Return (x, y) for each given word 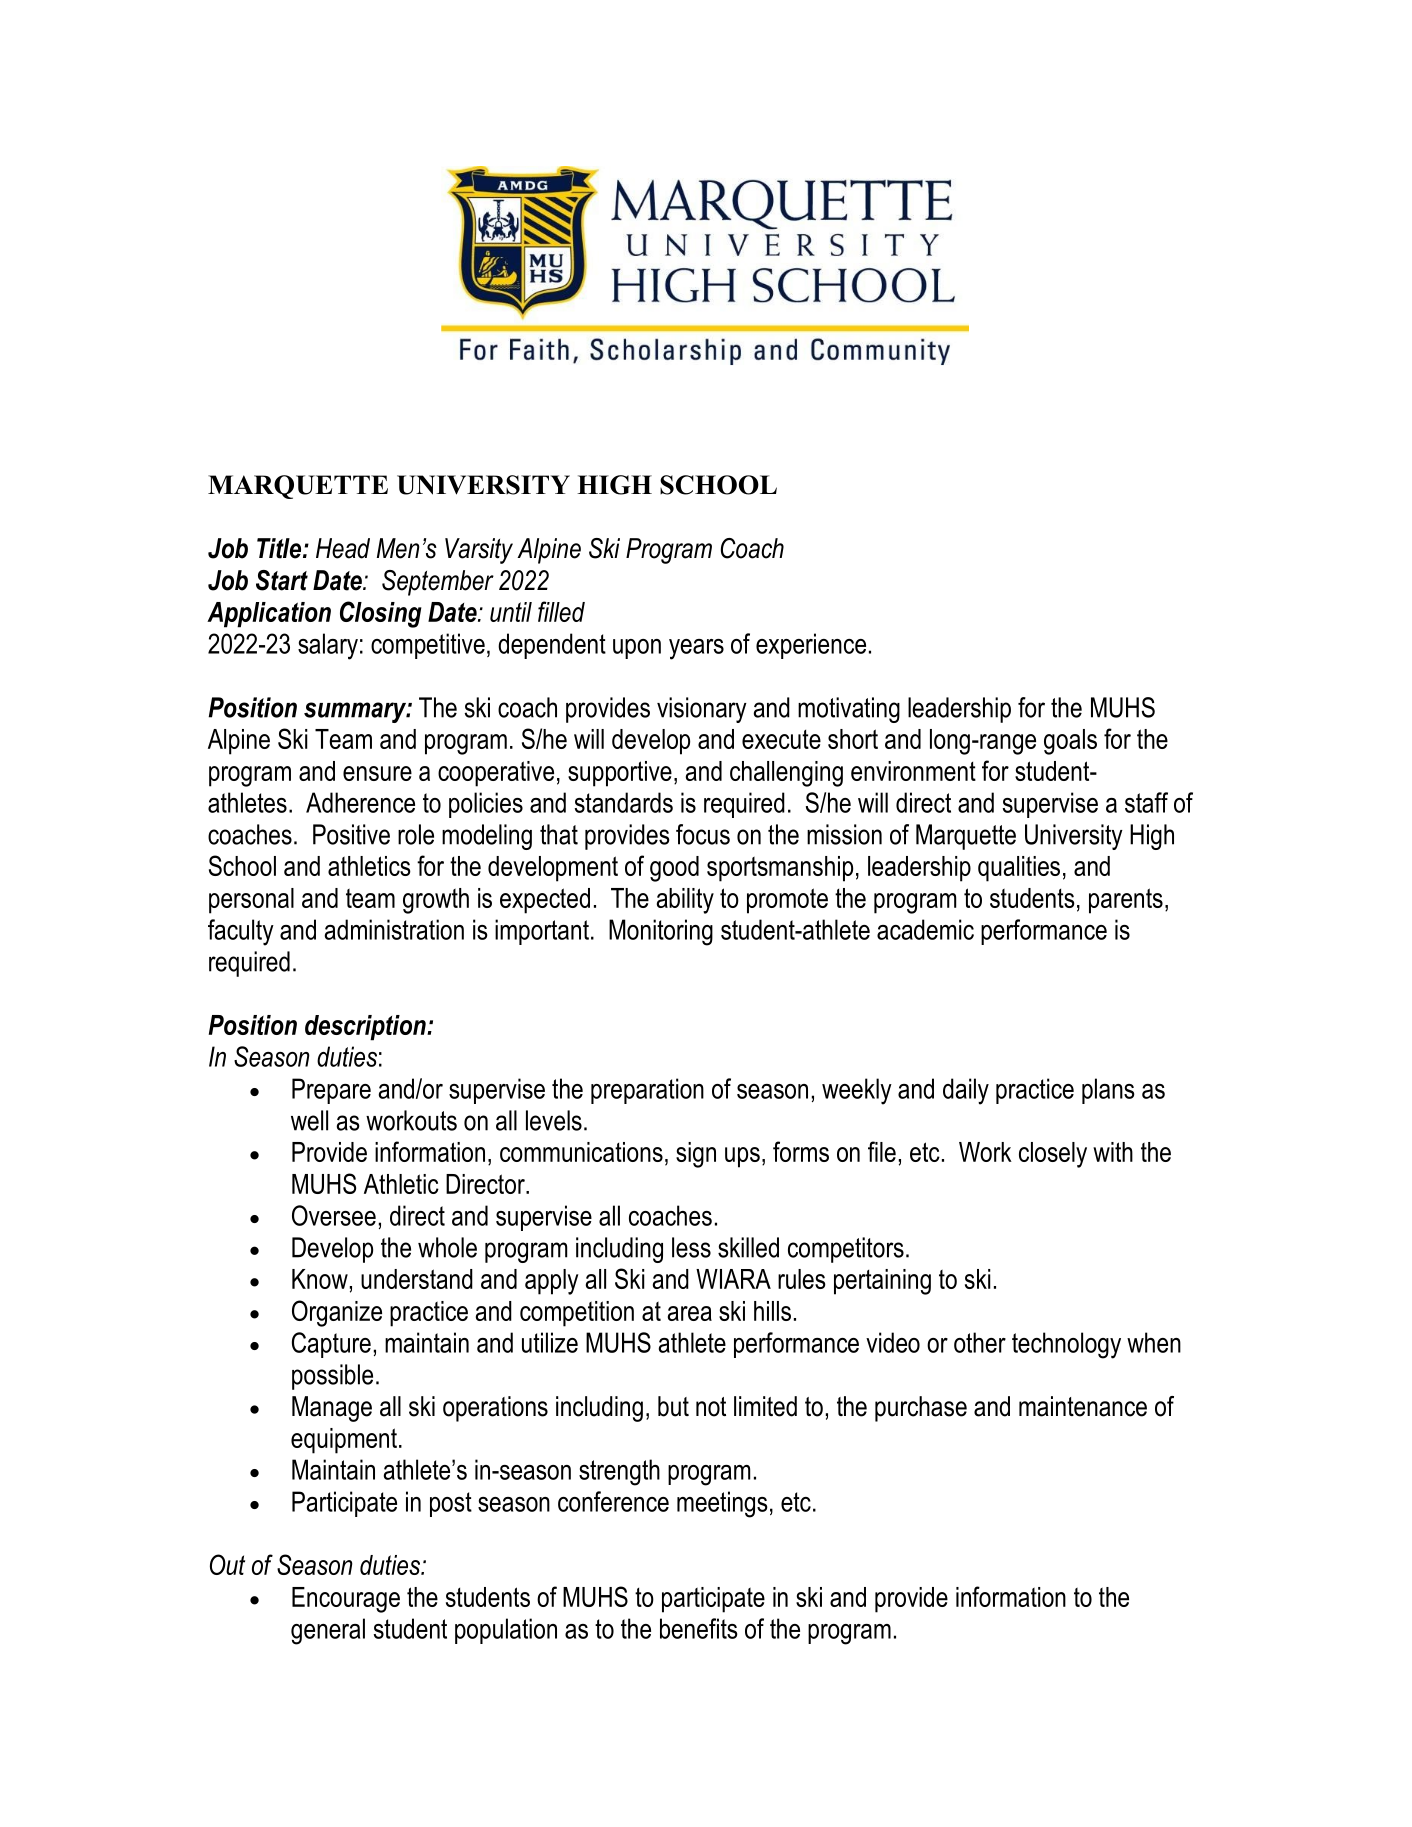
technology (1066, 1345)
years (696, 649)
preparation (647, 1091)
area (690, 1313)
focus (703, 834)
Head (343, 548)
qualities (1019, 869)
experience (811, 646)
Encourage (346, 1600)
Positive (351, 834)
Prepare (331, 1091)
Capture (331, 1345)
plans (1108, 1091)
